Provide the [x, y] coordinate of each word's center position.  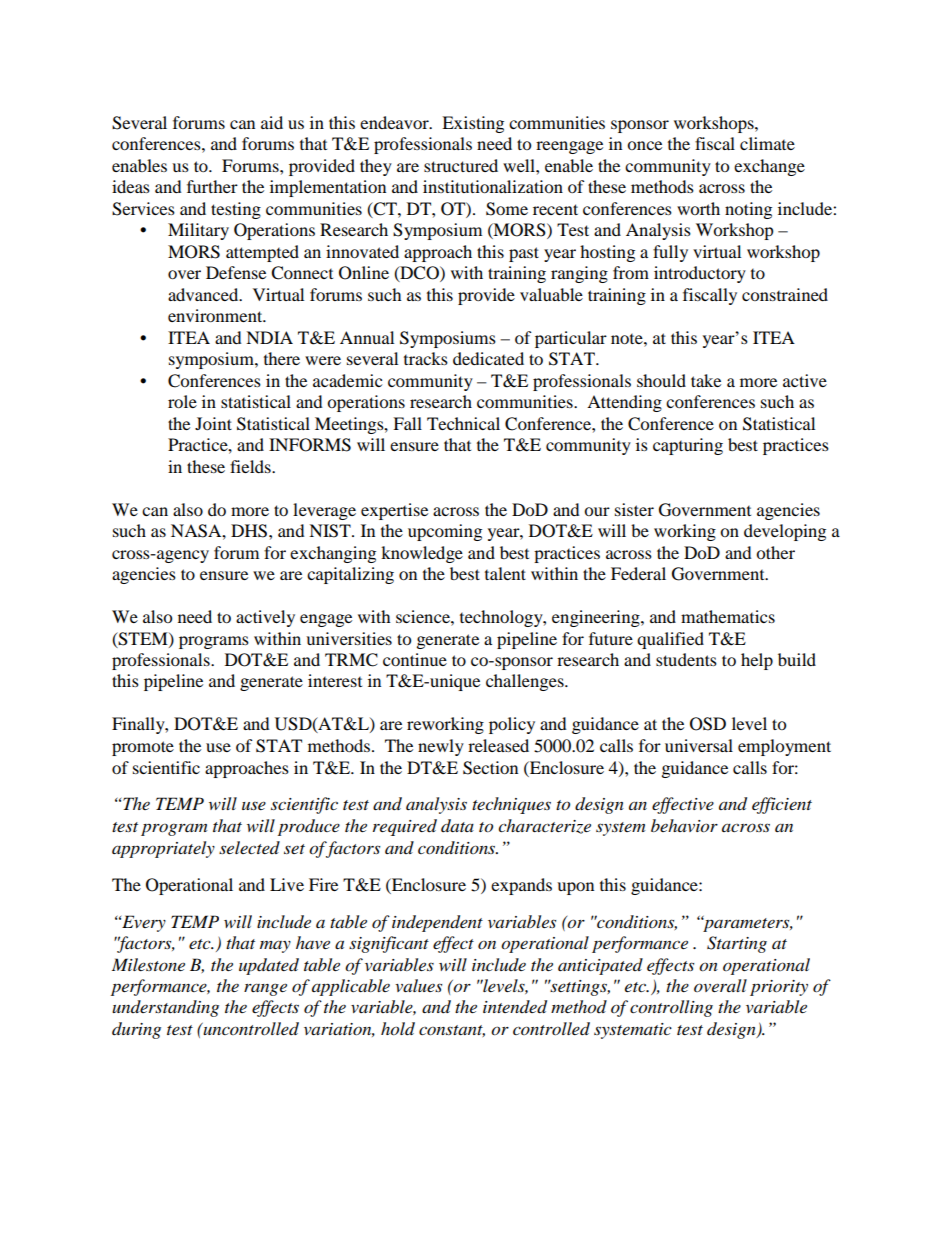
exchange [769, 167]
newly [441, 747]
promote [143, 748]
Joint [213, 423]
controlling [671, 1008]
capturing [688, 446]
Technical [463, 423]
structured [461, 165]
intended [515, 1007]
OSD [708, 724]
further [212, 186]
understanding [165, 1008]
